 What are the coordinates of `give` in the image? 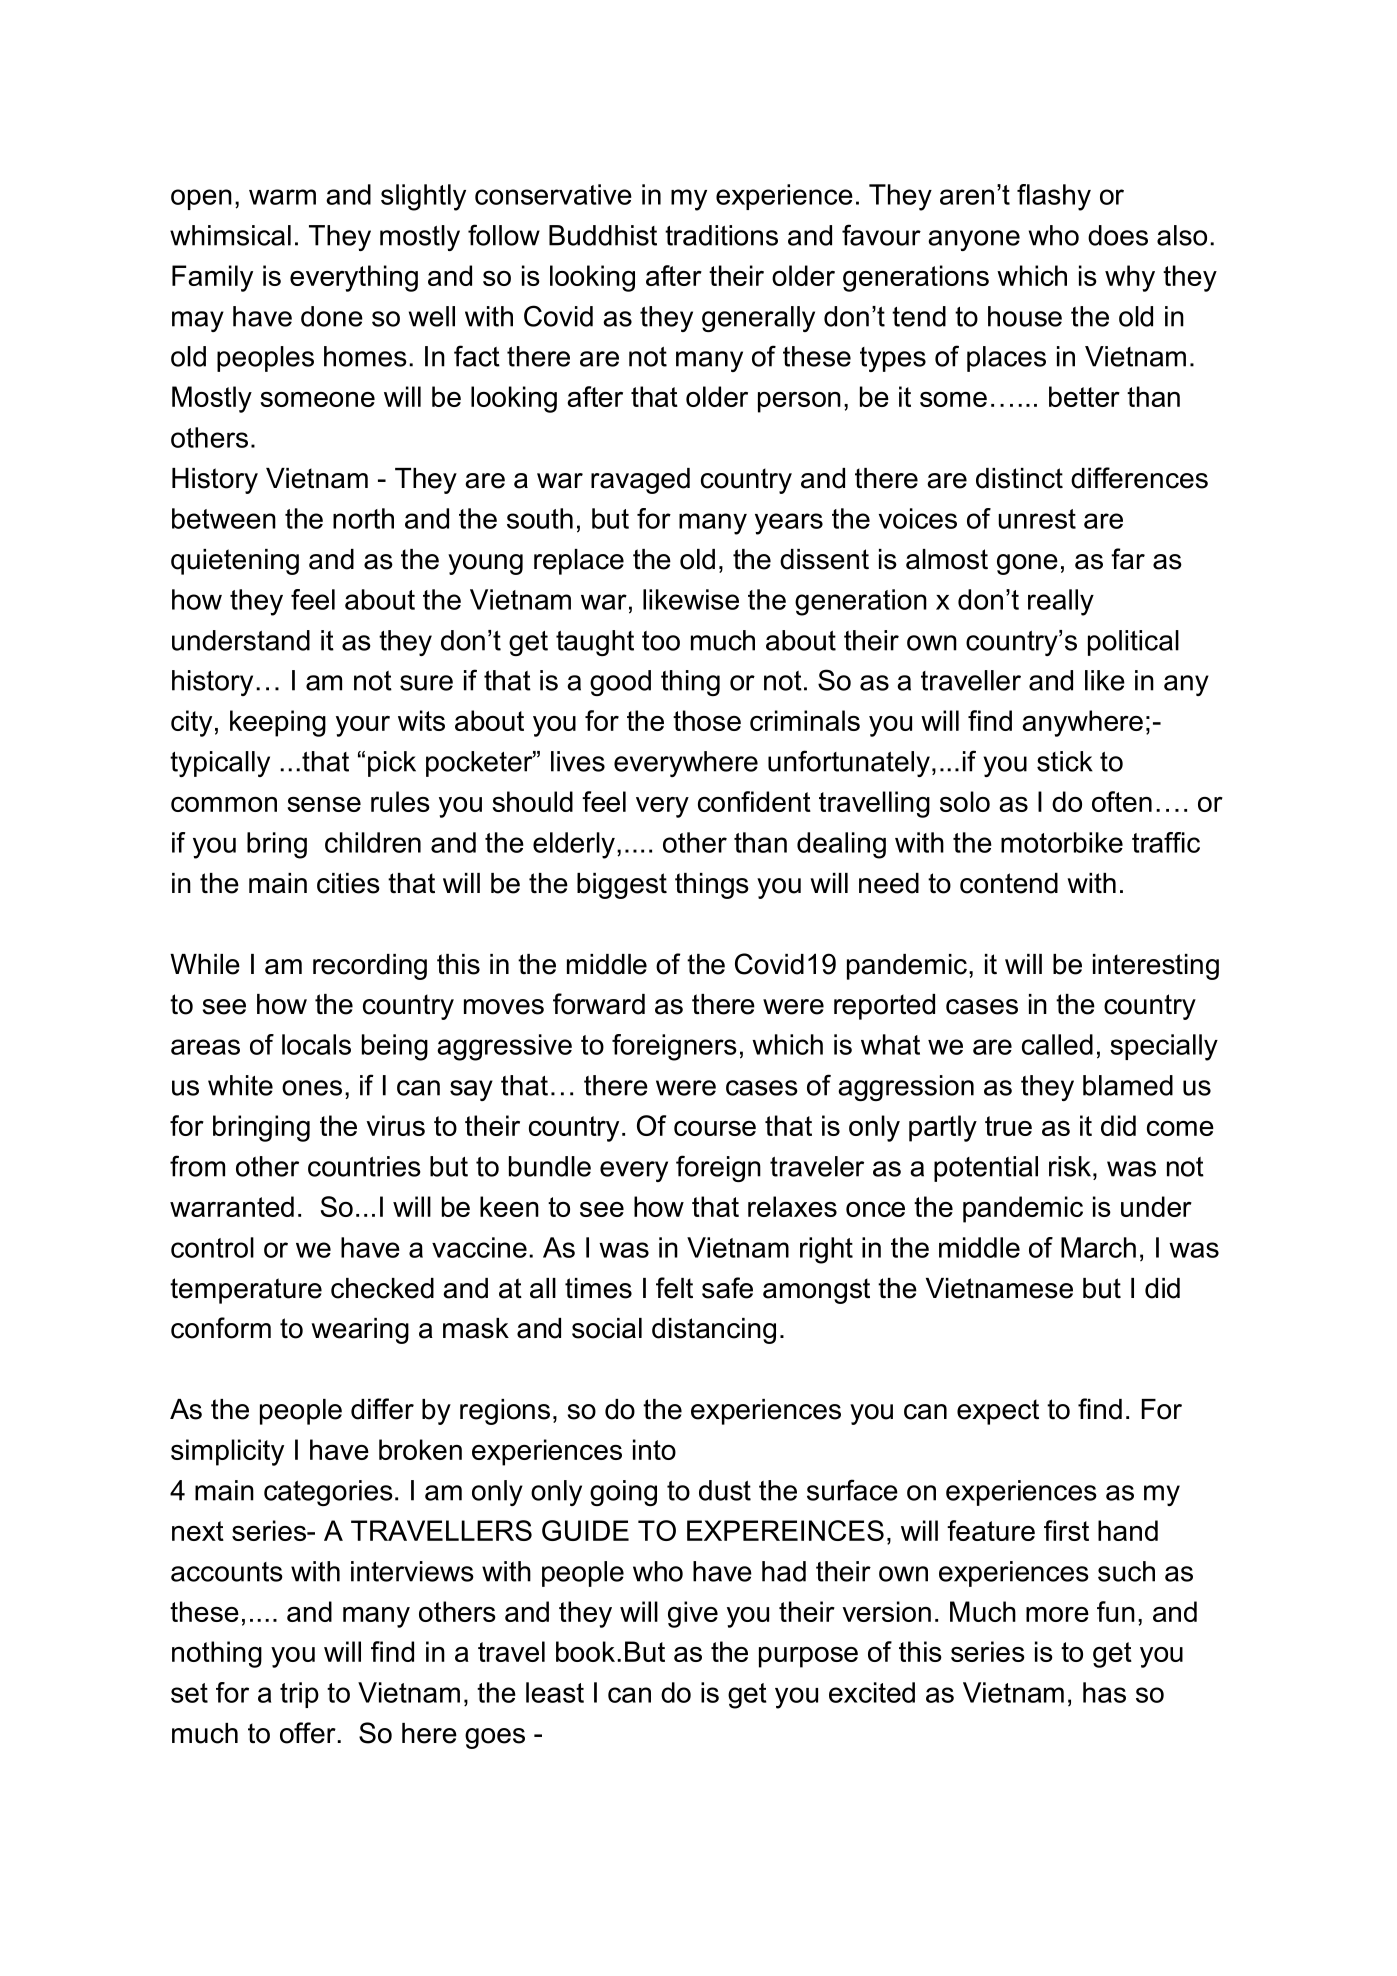 It's located at (693, 1614).
